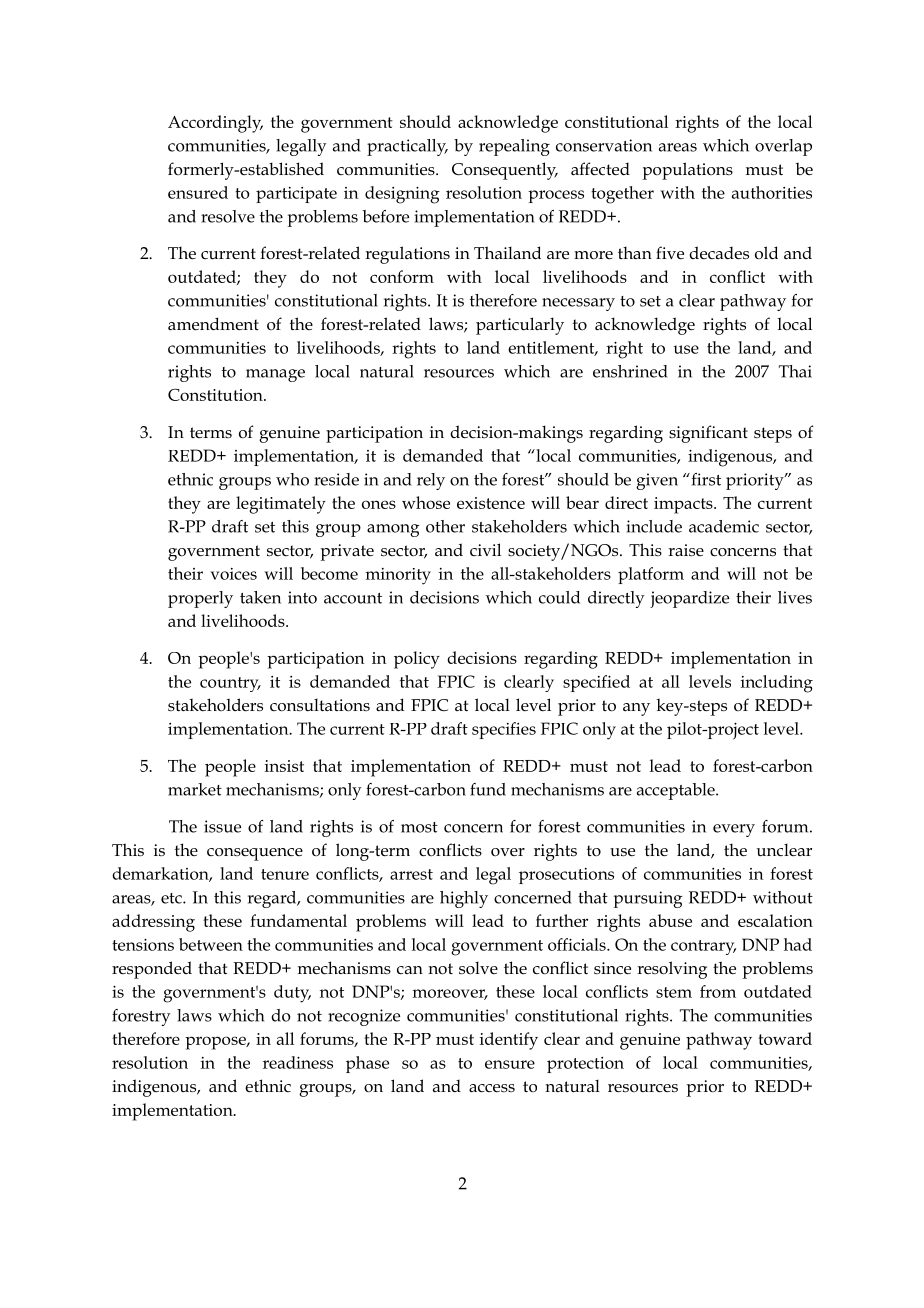 The image size is (924, 1308). Describe the element at coordinates (431, 481) in the screenshot. I see `rely` at that location.
